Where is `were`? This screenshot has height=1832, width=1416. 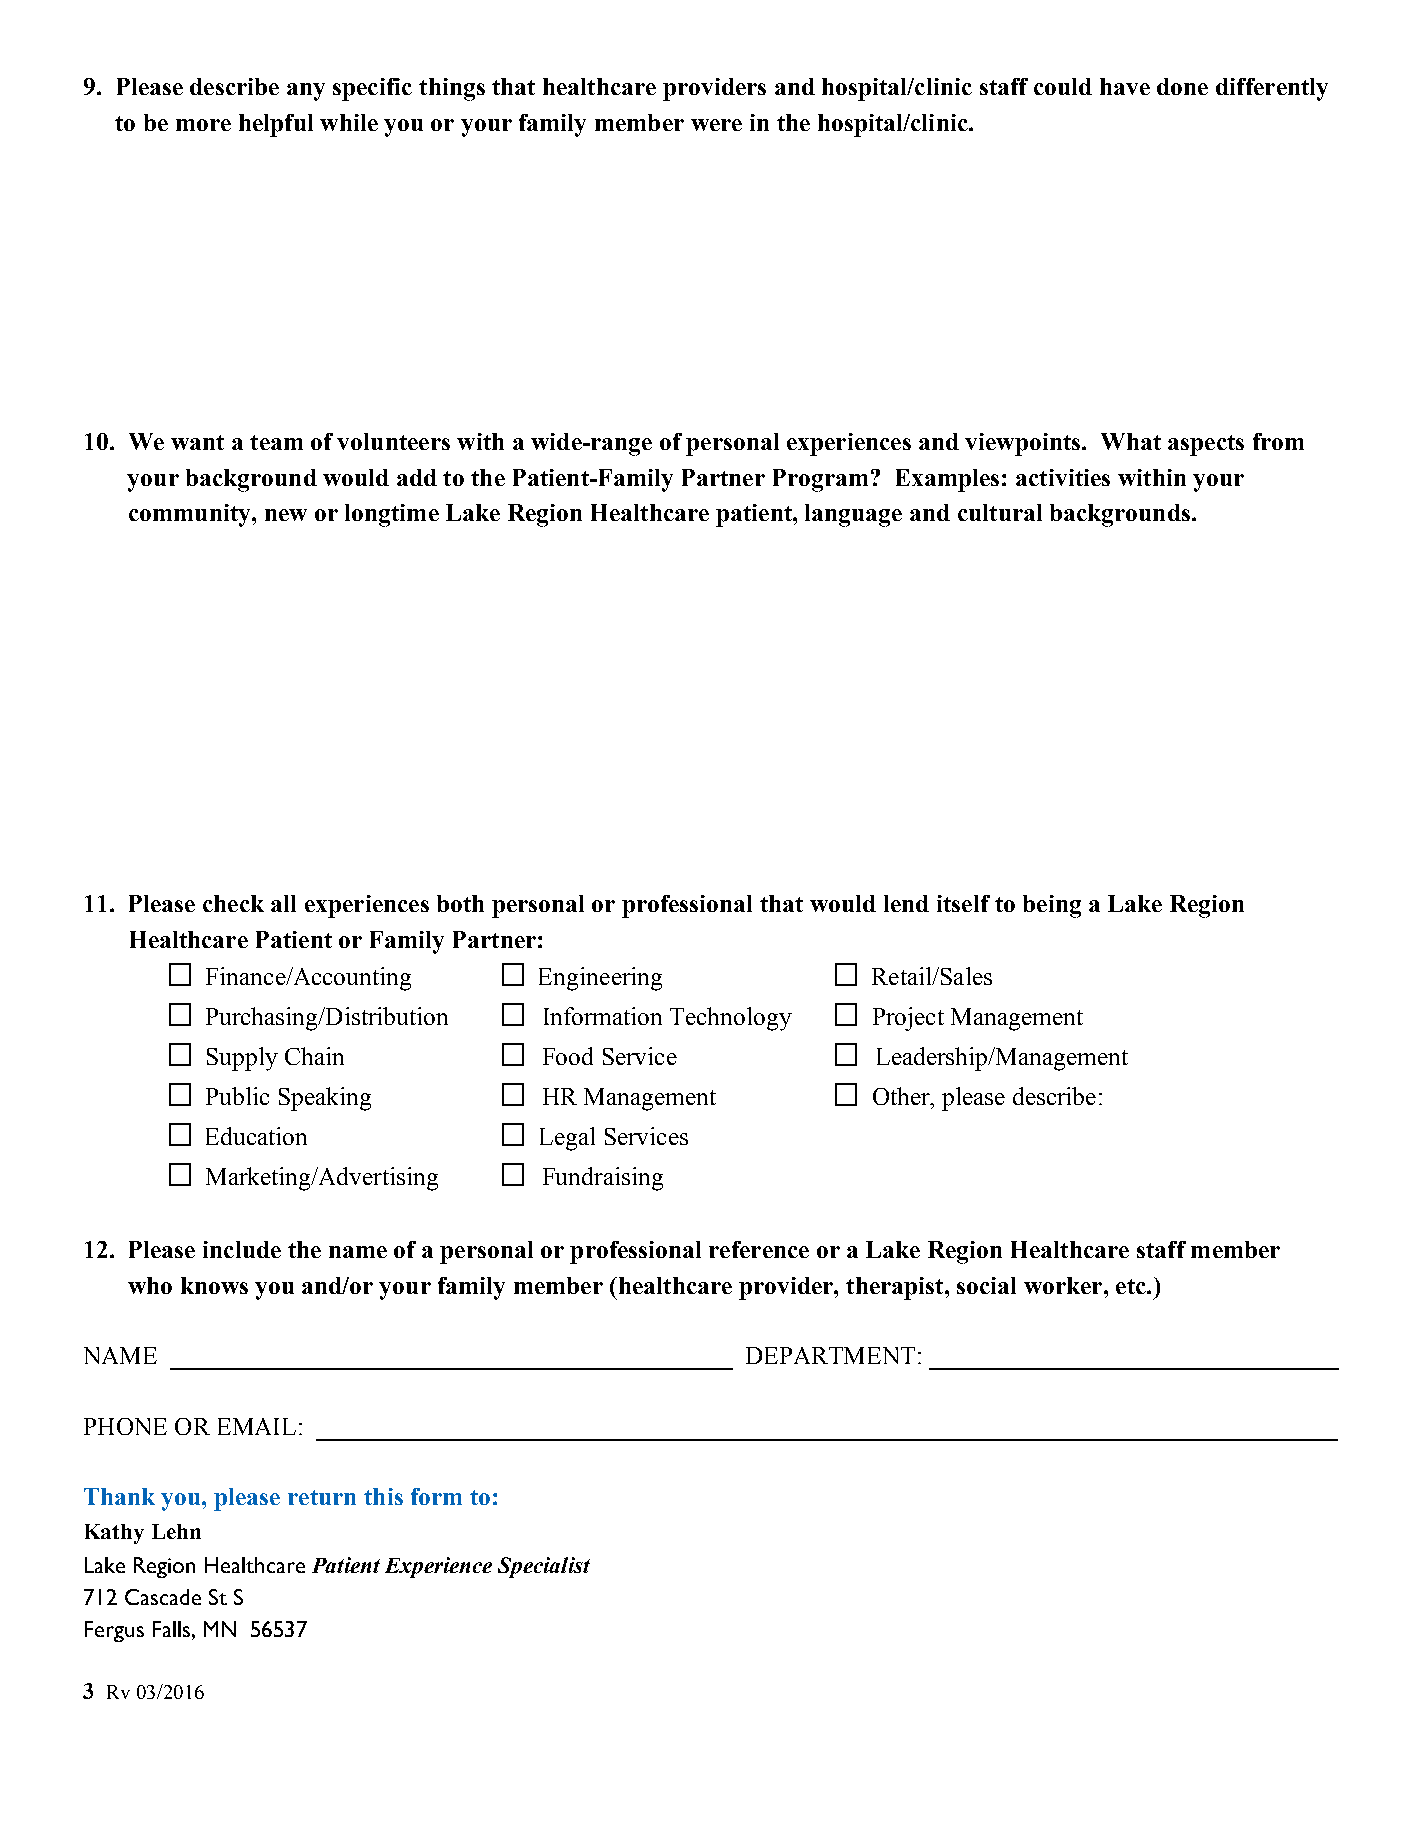
were is located at coordinates (716, 125).
